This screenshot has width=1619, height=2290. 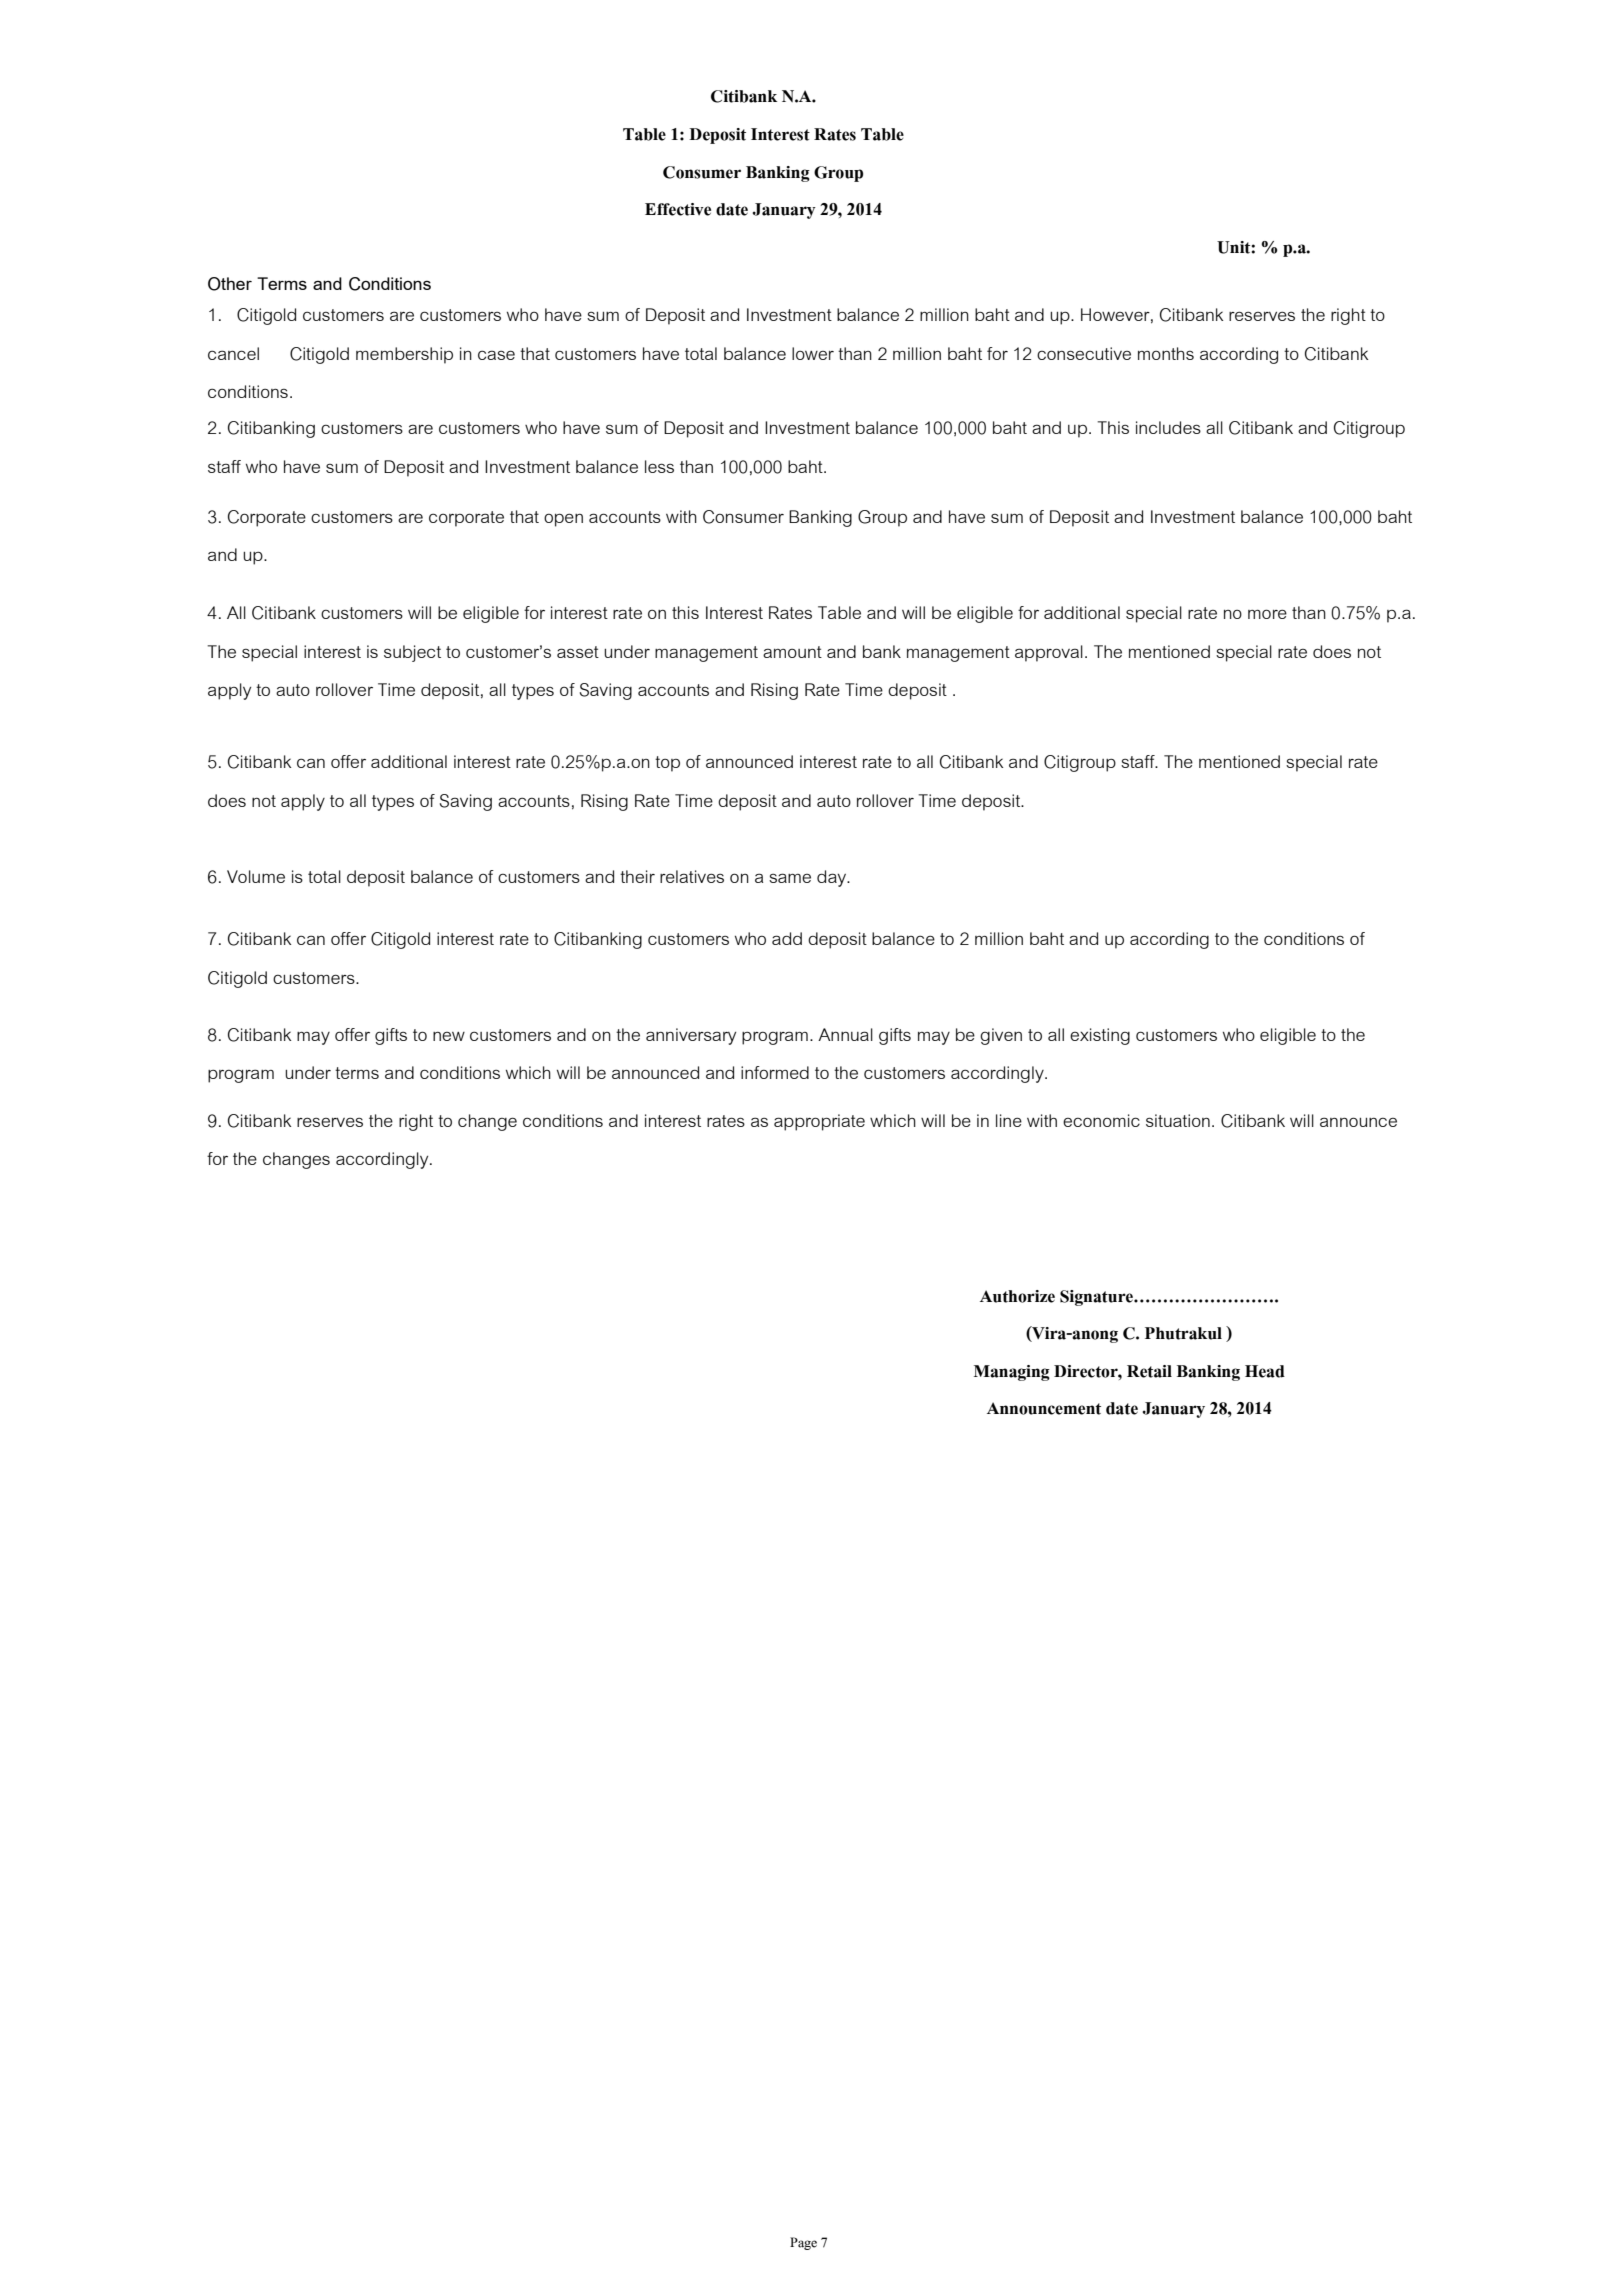 What do you see at coordinates (404, 355) in the screenshot?
I see `membership` at bounding box center [404, 355].
